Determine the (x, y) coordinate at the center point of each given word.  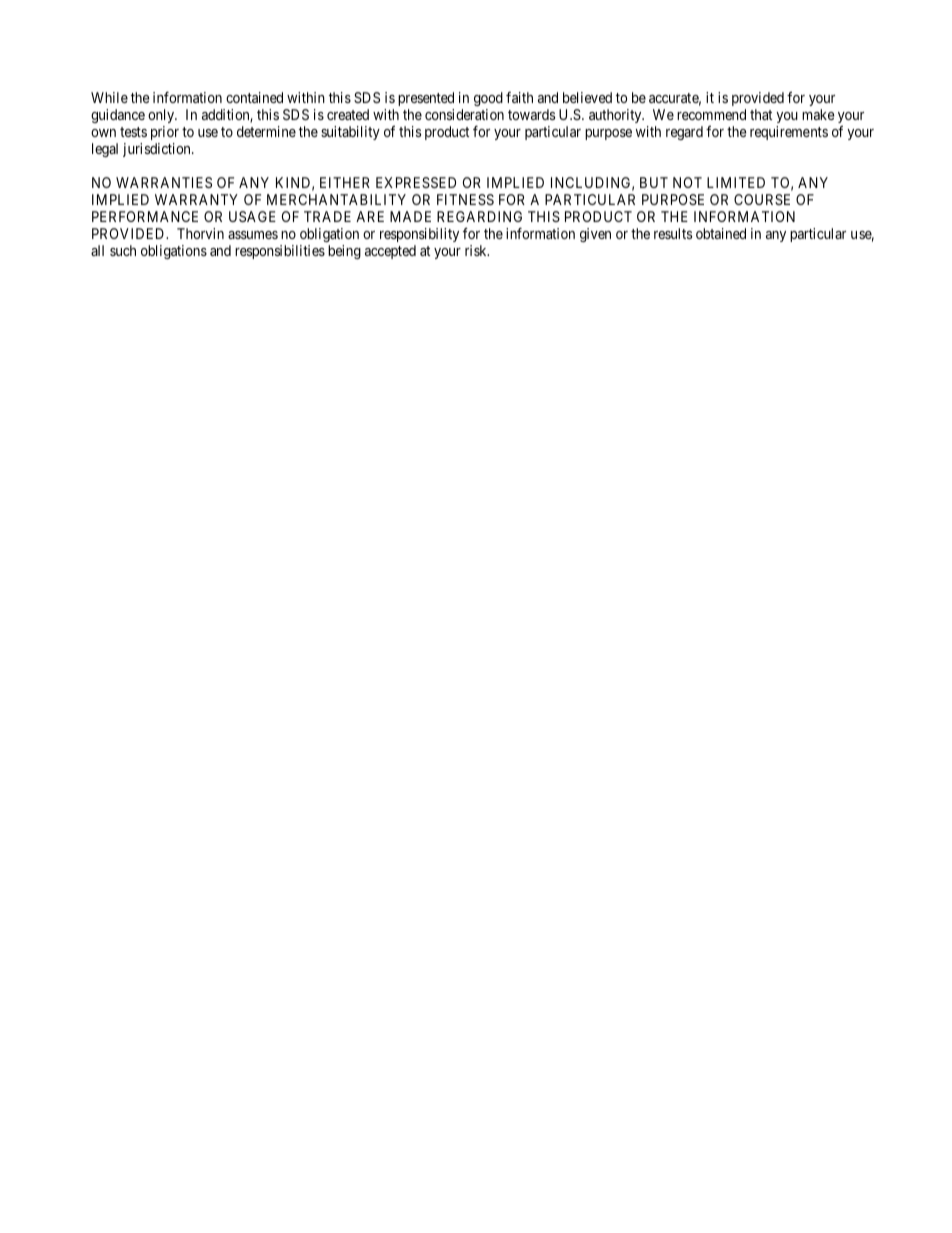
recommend (711, 114)
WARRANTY (196, 199)
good (488, 101)
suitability (350, 133)
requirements (789, 133)
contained (254, 97)
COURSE (762, 199)
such (123, 250)
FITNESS (465, 199)
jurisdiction (158, 150)
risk (477, 250)
